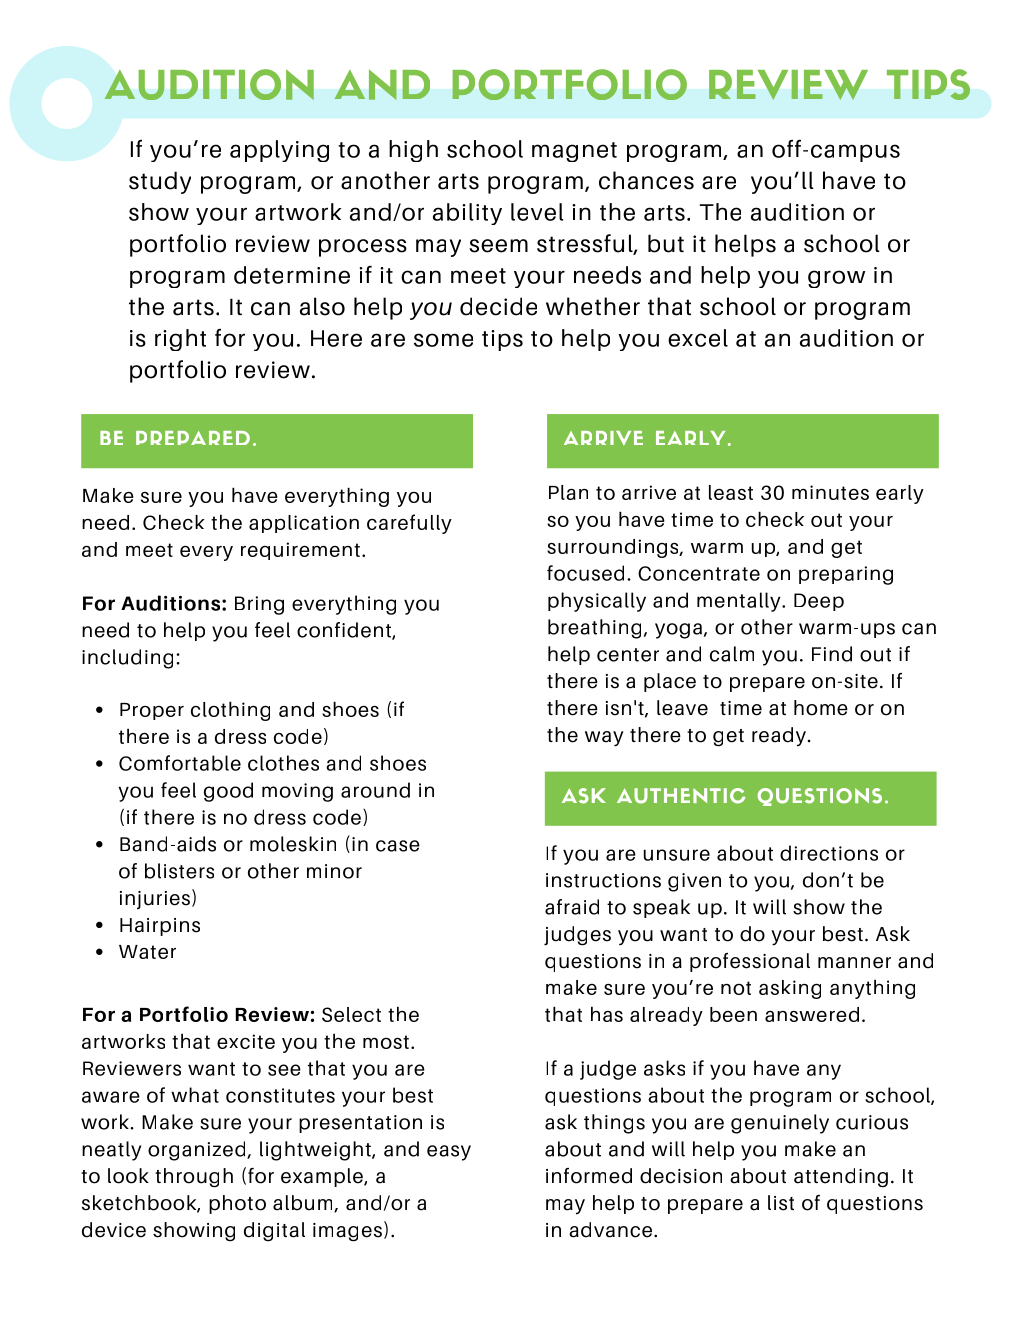 The height and width of the screenshot is (1331, 1028). I want to click on study, so click(160, 182).
